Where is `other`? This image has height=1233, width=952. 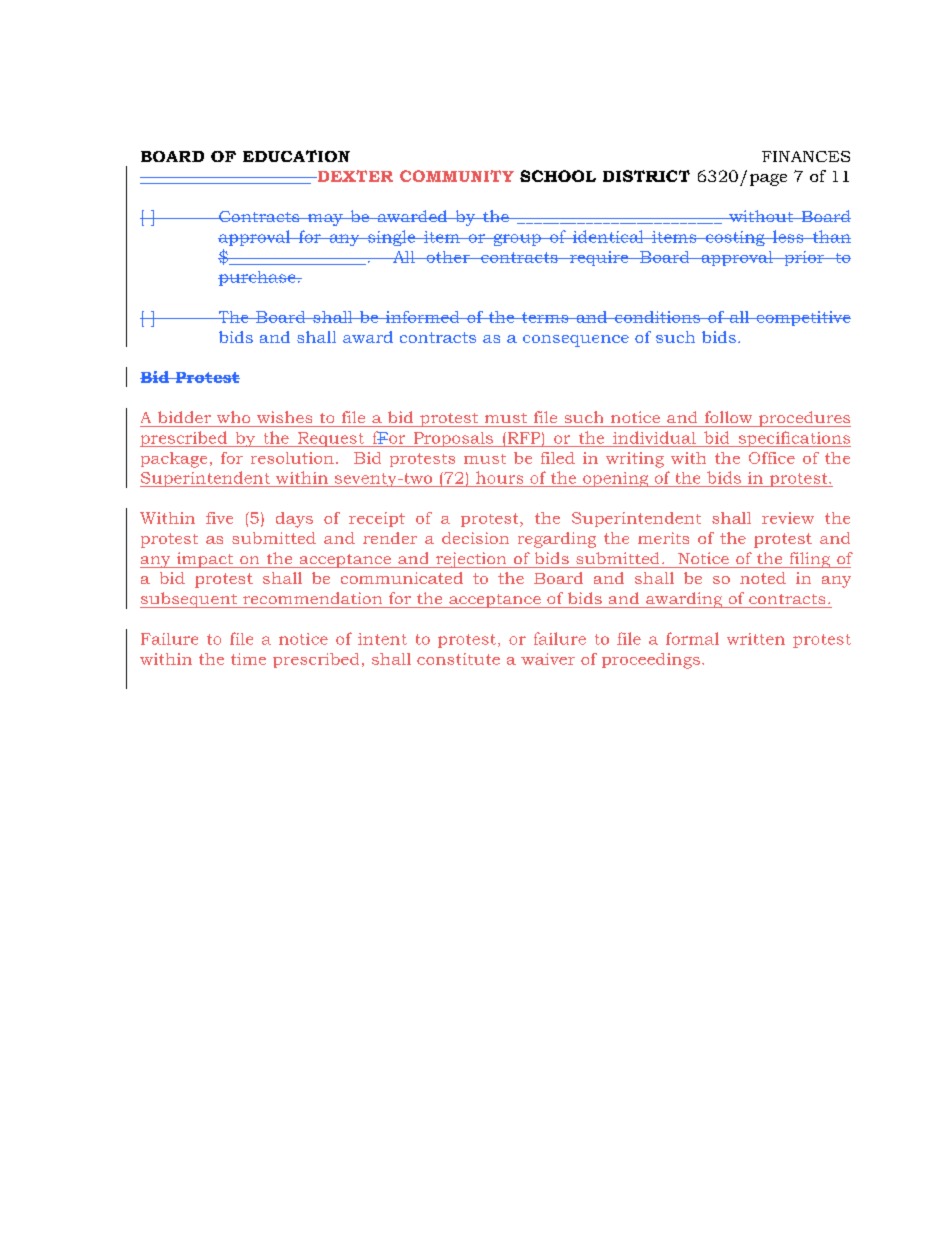
other is located at coordinates (448, 257).
